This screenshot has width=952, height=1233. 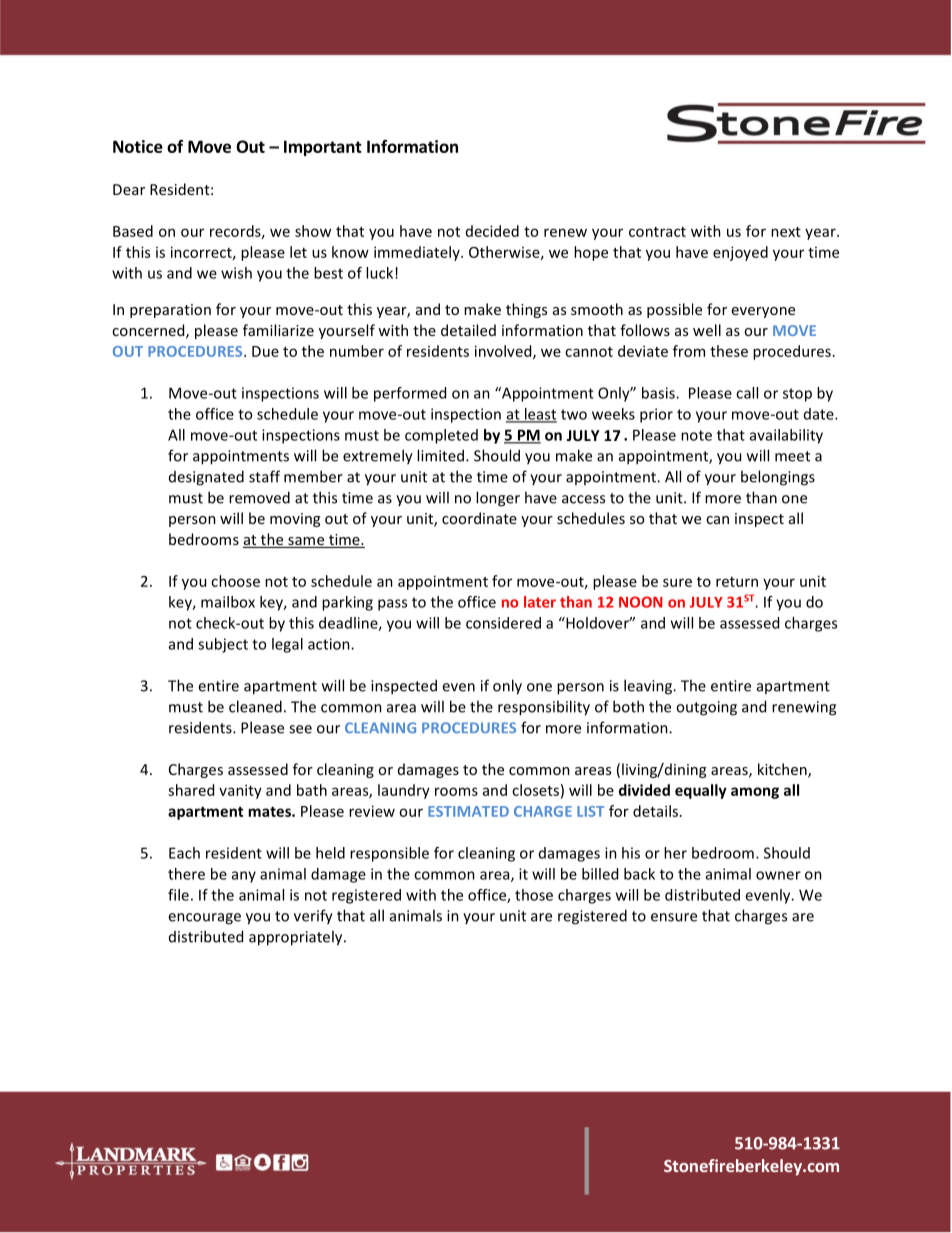 I want to click on subject, so click(x=223, y=645).
